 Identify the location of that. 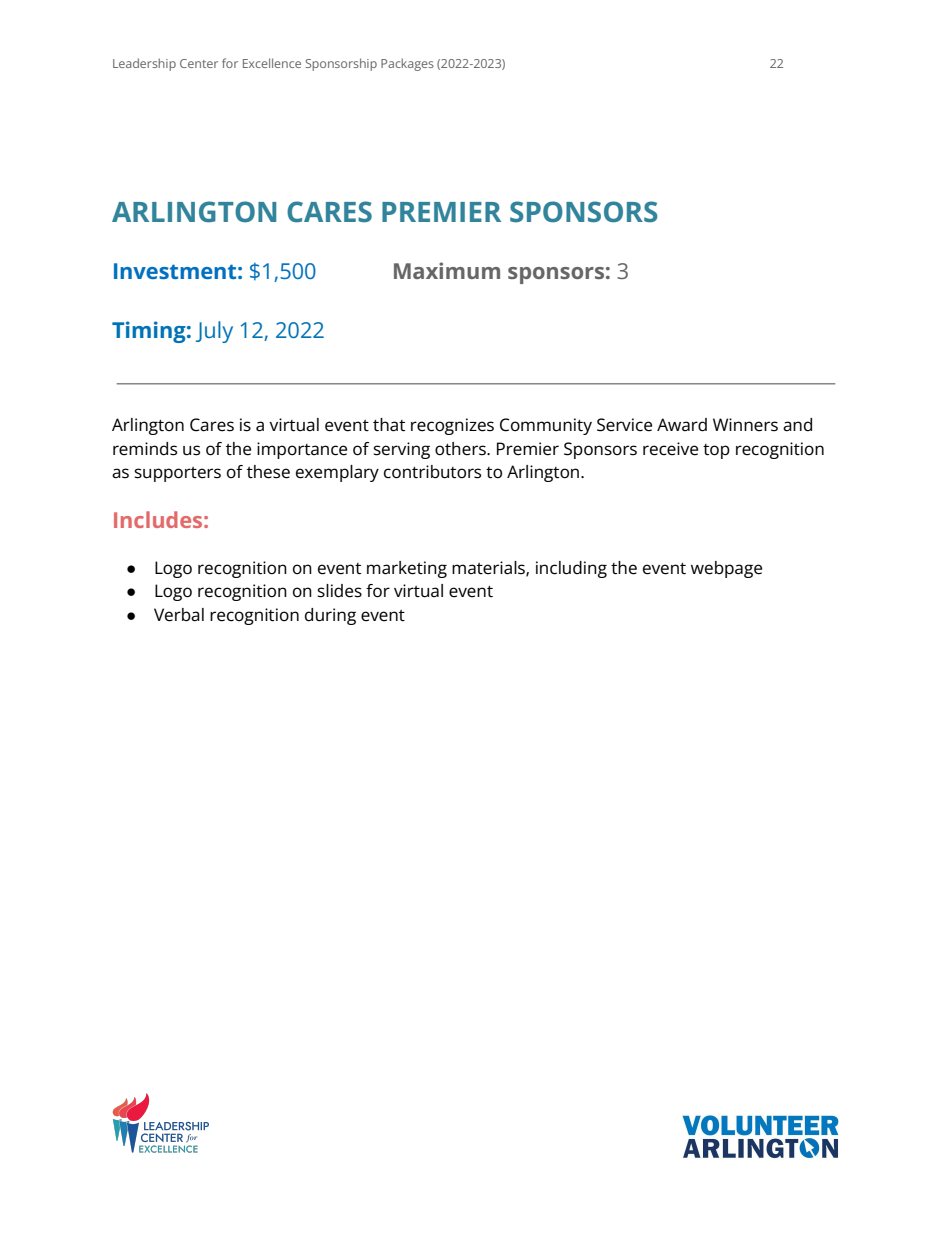
(389, 425).
